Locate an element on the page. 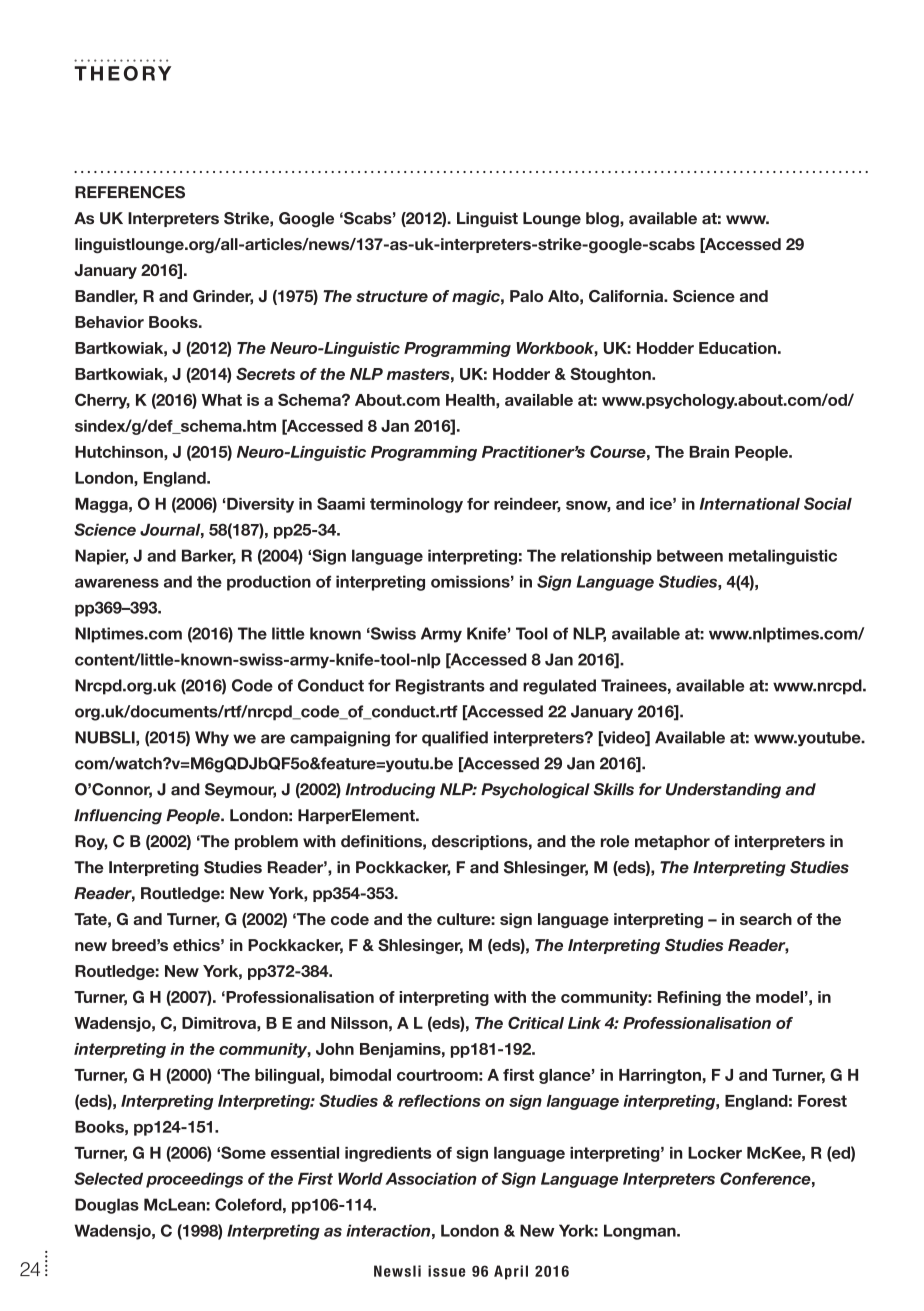  qualified is located at coordinates (455, 739).
